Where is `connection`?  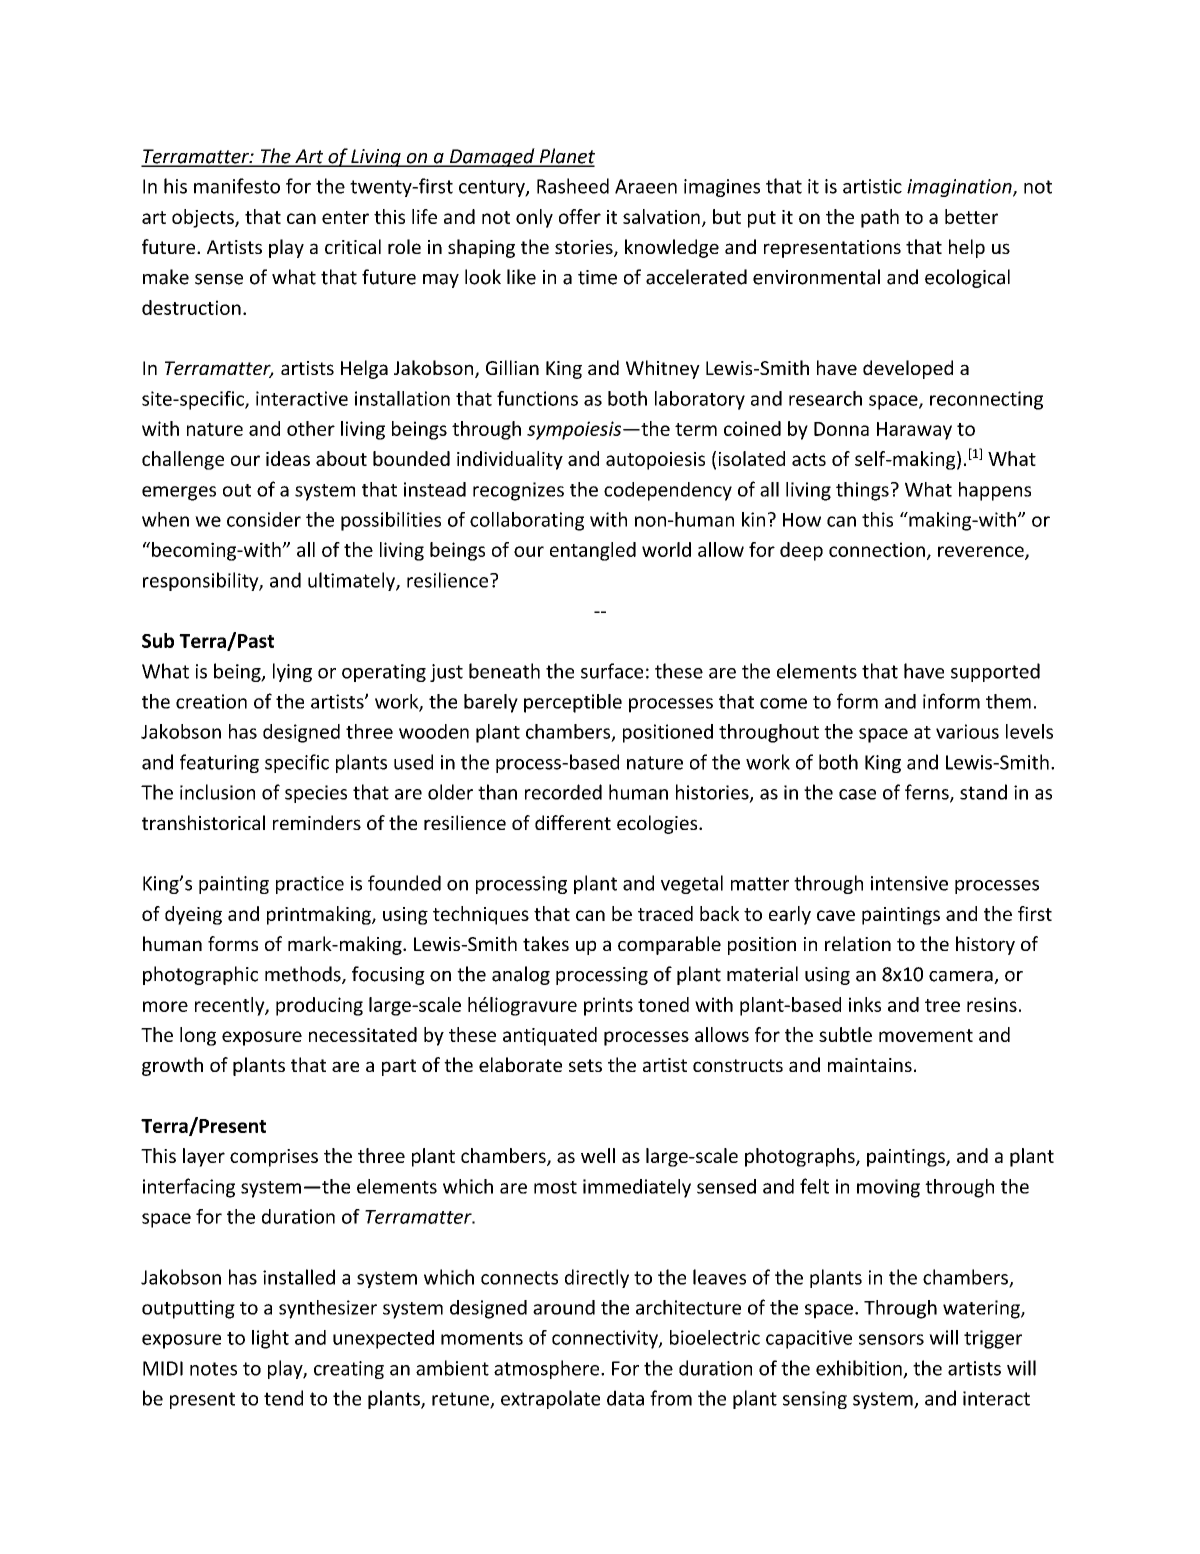
connection is located at coordinates (877, 549).
